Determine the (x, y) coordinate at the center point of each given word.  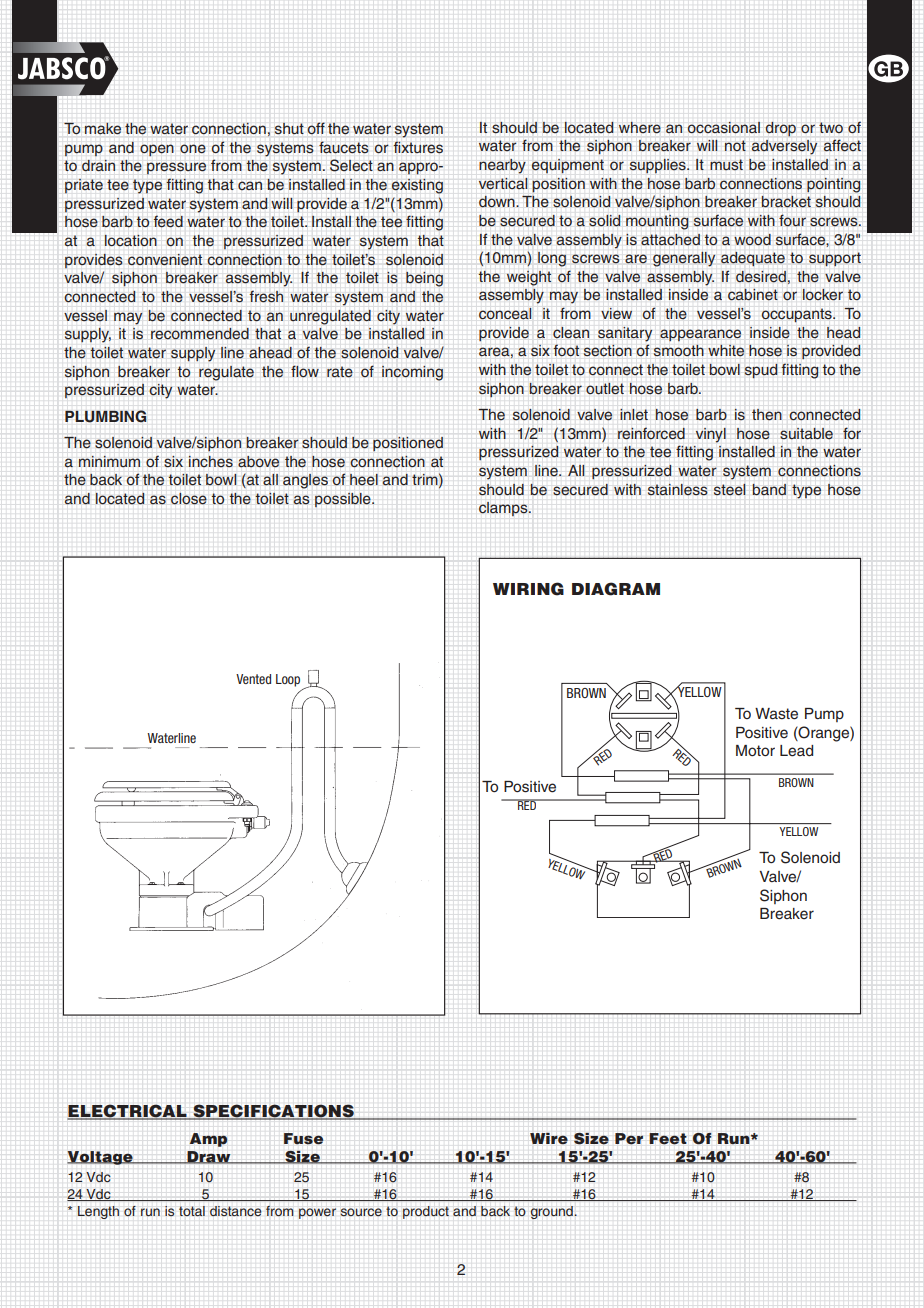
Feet (668, 1139)
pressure (176, 168)
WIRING (528, 589)
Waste (776, 714)
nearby (502, 166)
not (735, 145)
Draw (209, 1157)
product (426, 1212)
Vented (253, 679)
